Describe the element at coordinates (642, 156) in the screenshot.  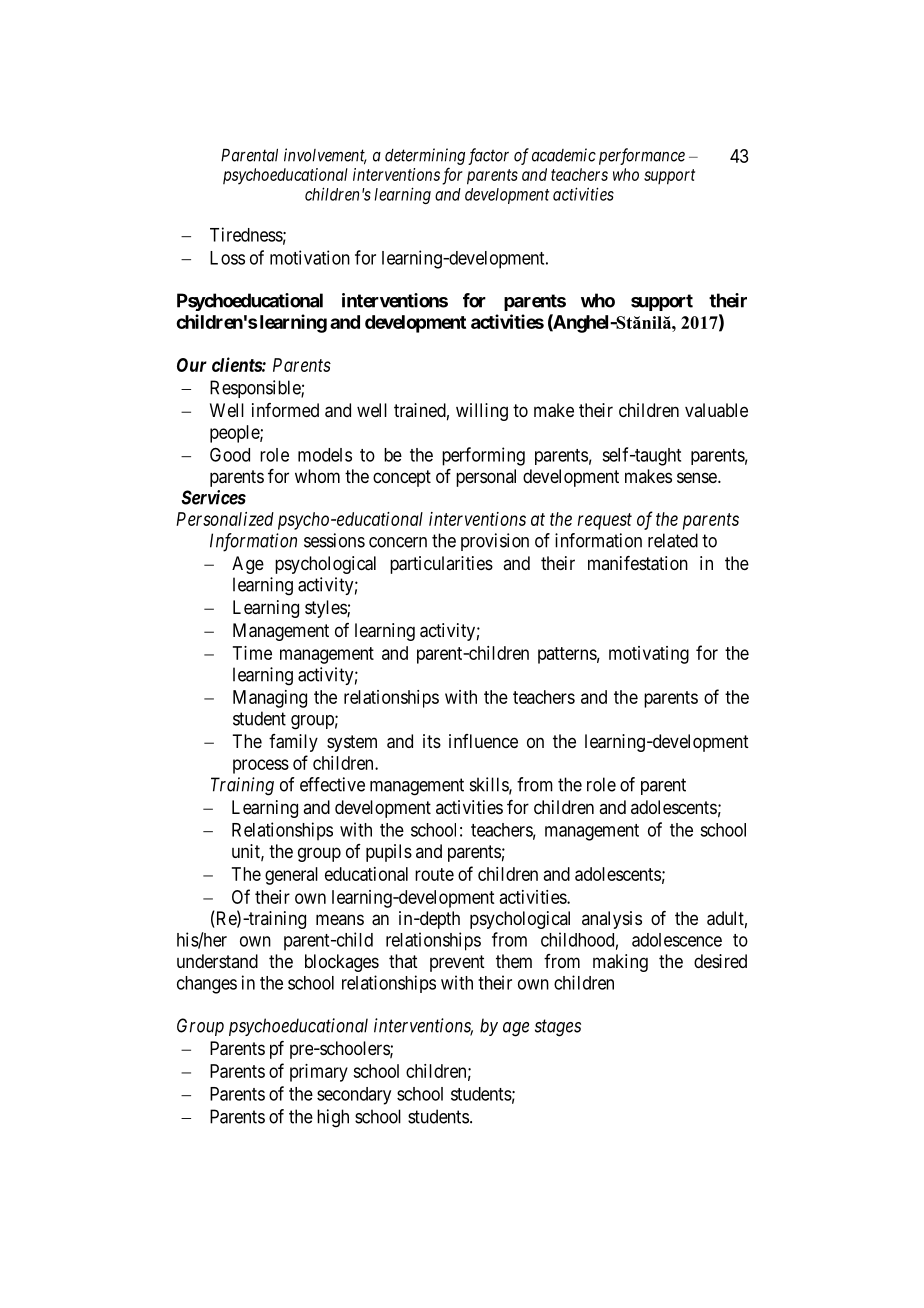
I see `performance` at that location.
